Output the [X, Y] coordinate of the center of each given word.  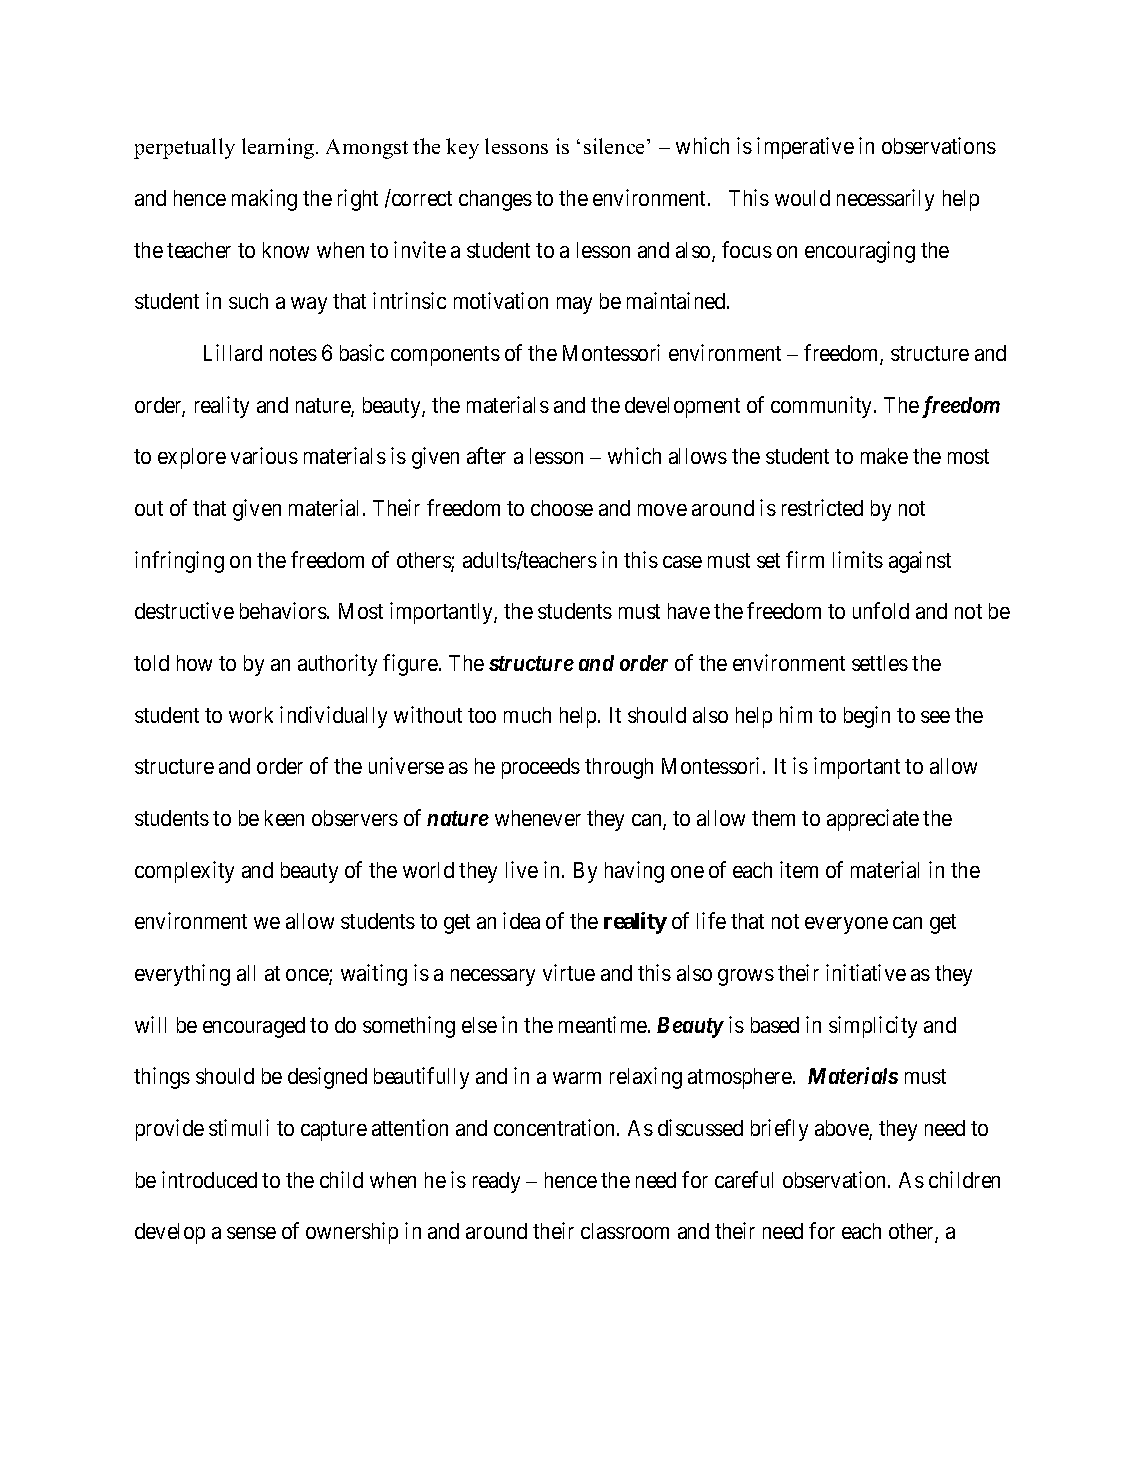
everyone [846, 925]
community [823, 407]
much [527, 715]
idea [521, 920]
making [264, 200]
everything [182, 975]
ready [496, 1182]
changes [495, 200]
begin [867, 717]
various [264, 455]
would [802, 198]
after [486, 455]
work [251, 715]
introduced [209, 1179]
